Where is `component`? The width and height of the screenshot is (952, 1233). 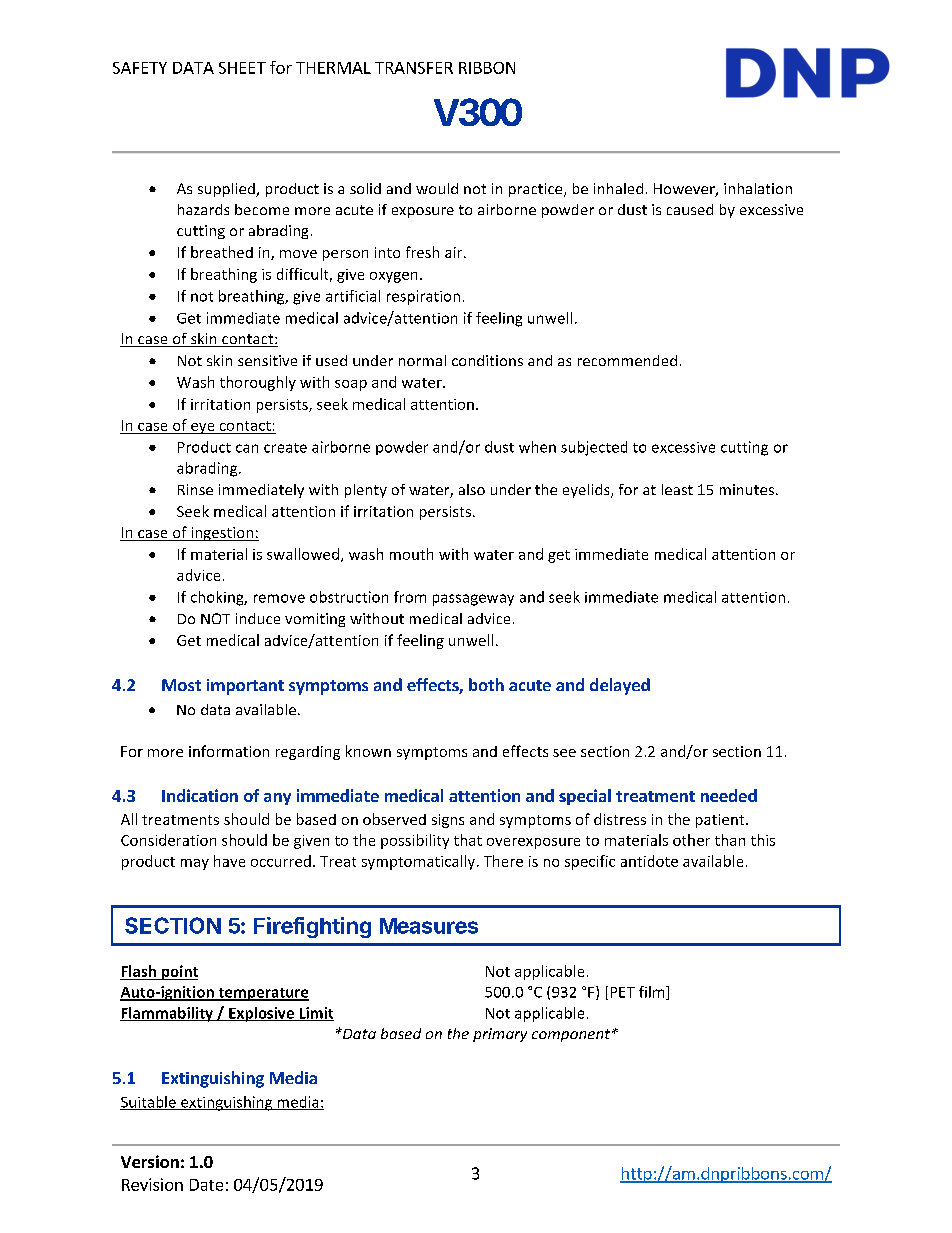 component is located at coordinates (572, 1035).
